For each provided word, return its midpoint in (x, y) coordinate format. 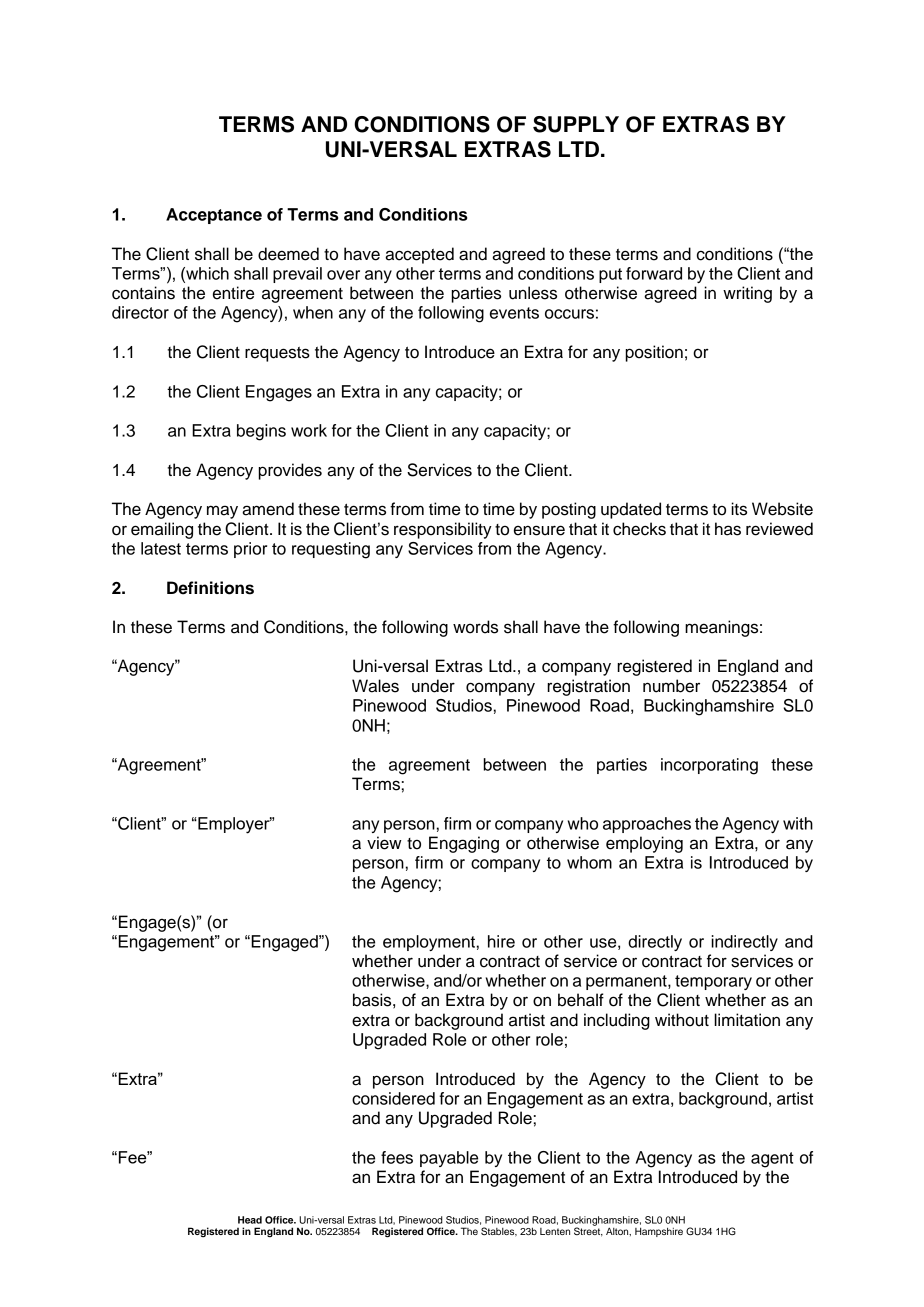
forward (654, 273)
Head (250, 1220)
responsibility (443, 530)
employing (644, 844)
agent (772, 1160)
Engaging (464, 844)
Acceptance (214, 216)
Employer (234, 825)
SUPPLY (576, 124)
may (222, 512)
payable (449, 1159)
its (739, 509)
